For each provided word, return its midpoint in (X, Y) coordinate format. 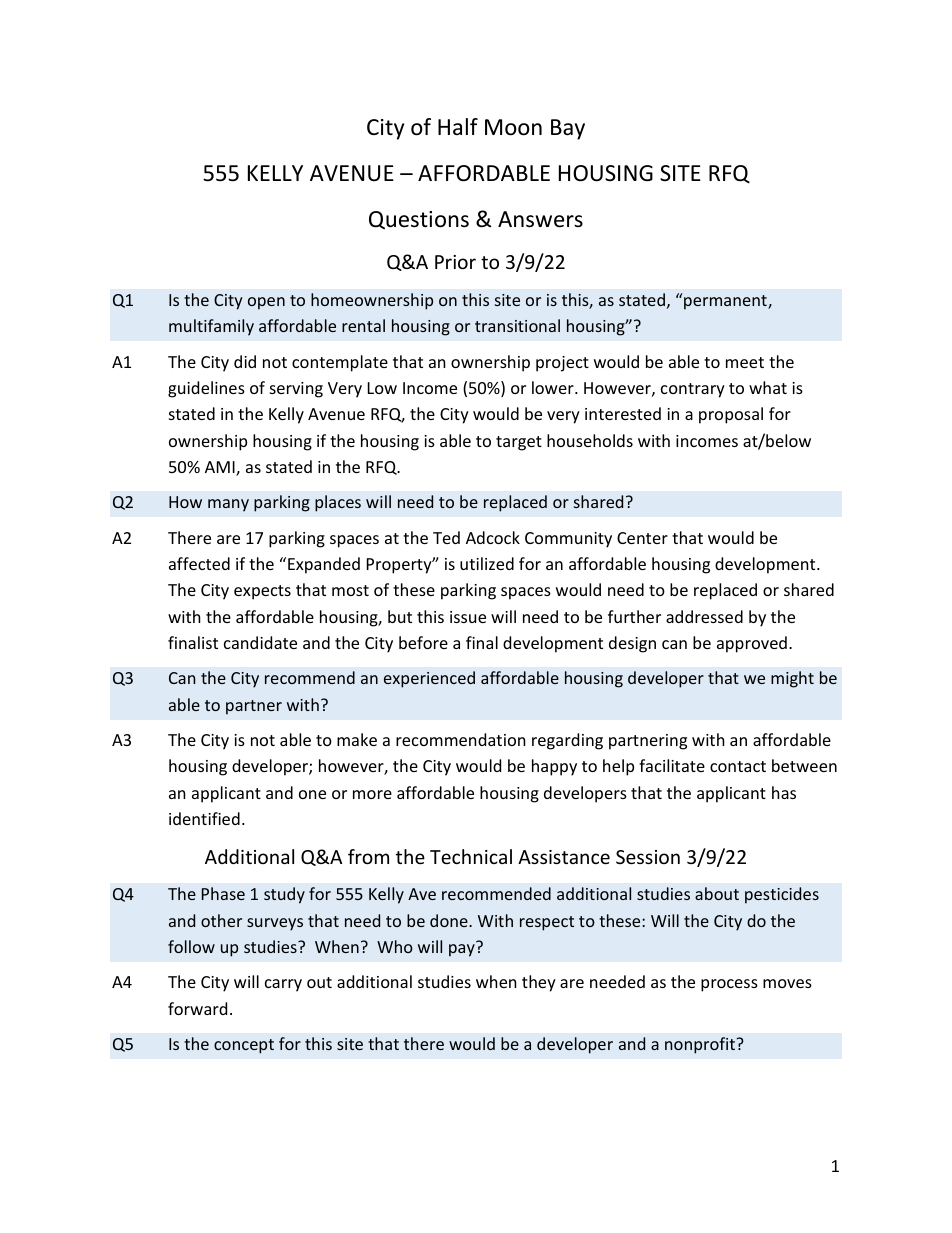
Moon (513, 127)
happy (554, 767)
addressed (704, 616)
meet (745, 362)
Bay (568, 129)
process (729, 985)
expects (262, 592)
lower (554, 387)
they (539, 983)
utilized (487, 563)
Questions (419, 220)
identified (204, 818)
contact (738, 766)
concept (244, 1046)
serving (296, 390)
